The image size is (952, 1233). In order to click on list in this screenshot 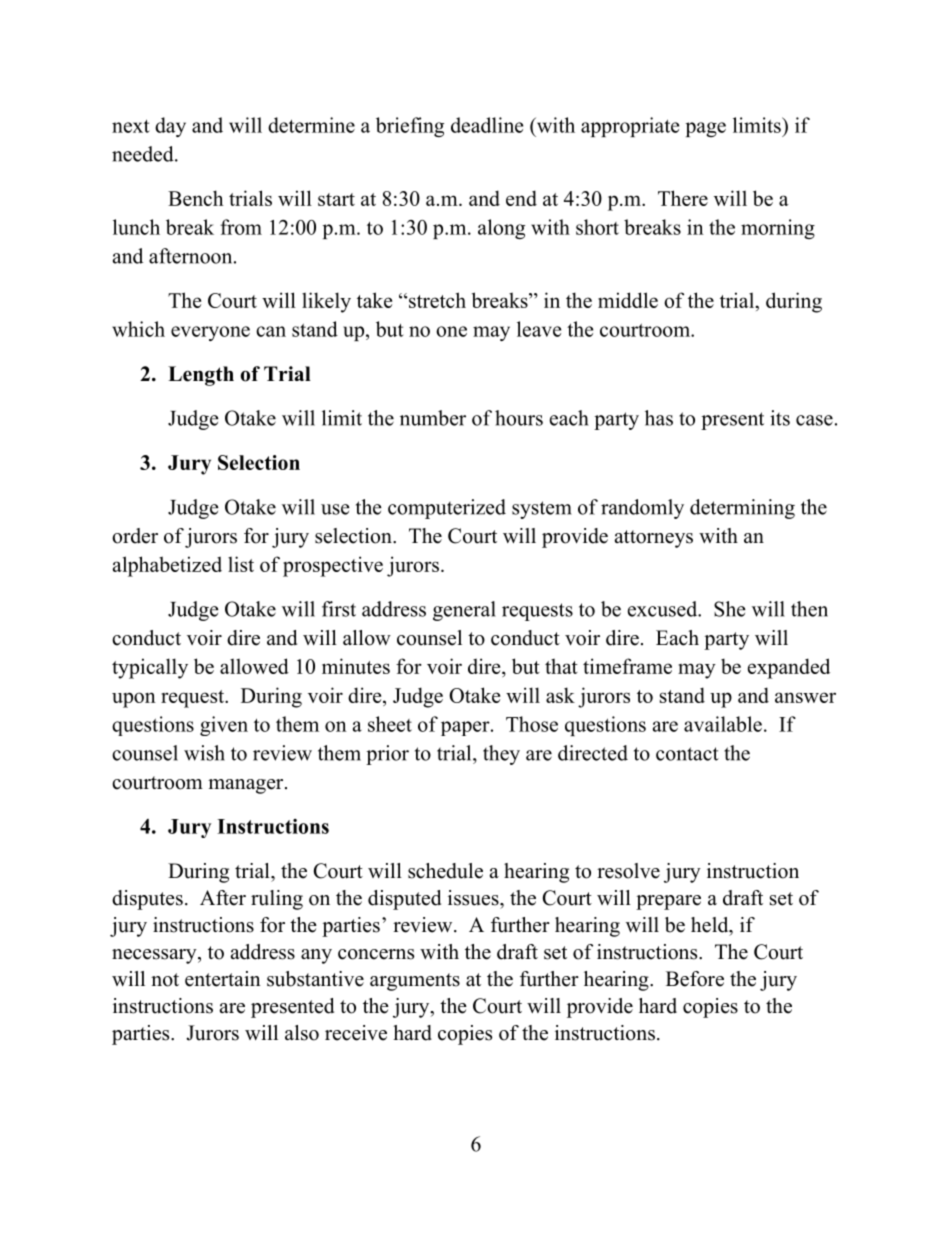, I will do `click(241, 564)`.
